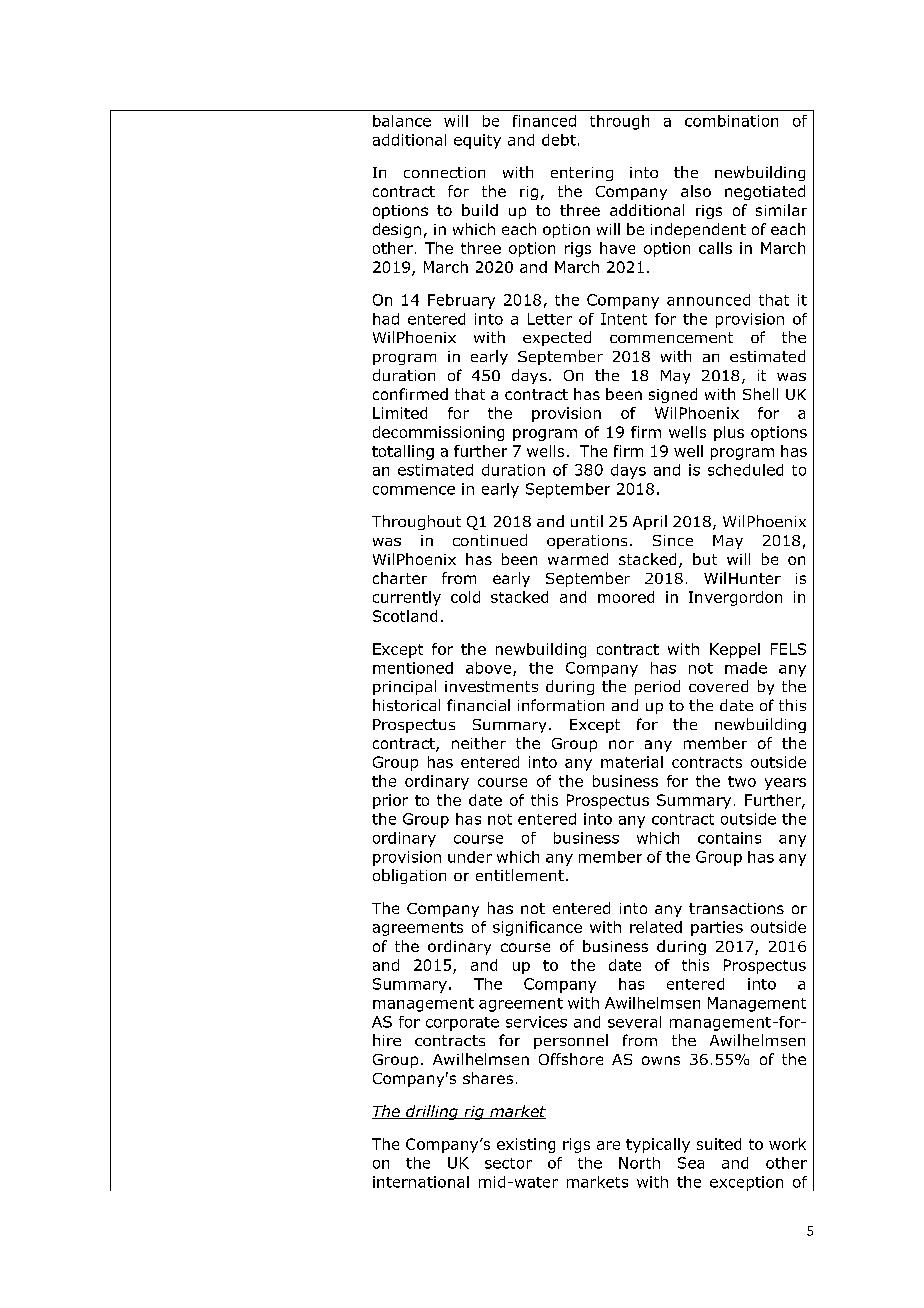 The width and height of the screenshot is (924, 1308). What do you see at coordinates (731, 121) in the screenshot?
I see `combination` at bounding box center [731, 121].
